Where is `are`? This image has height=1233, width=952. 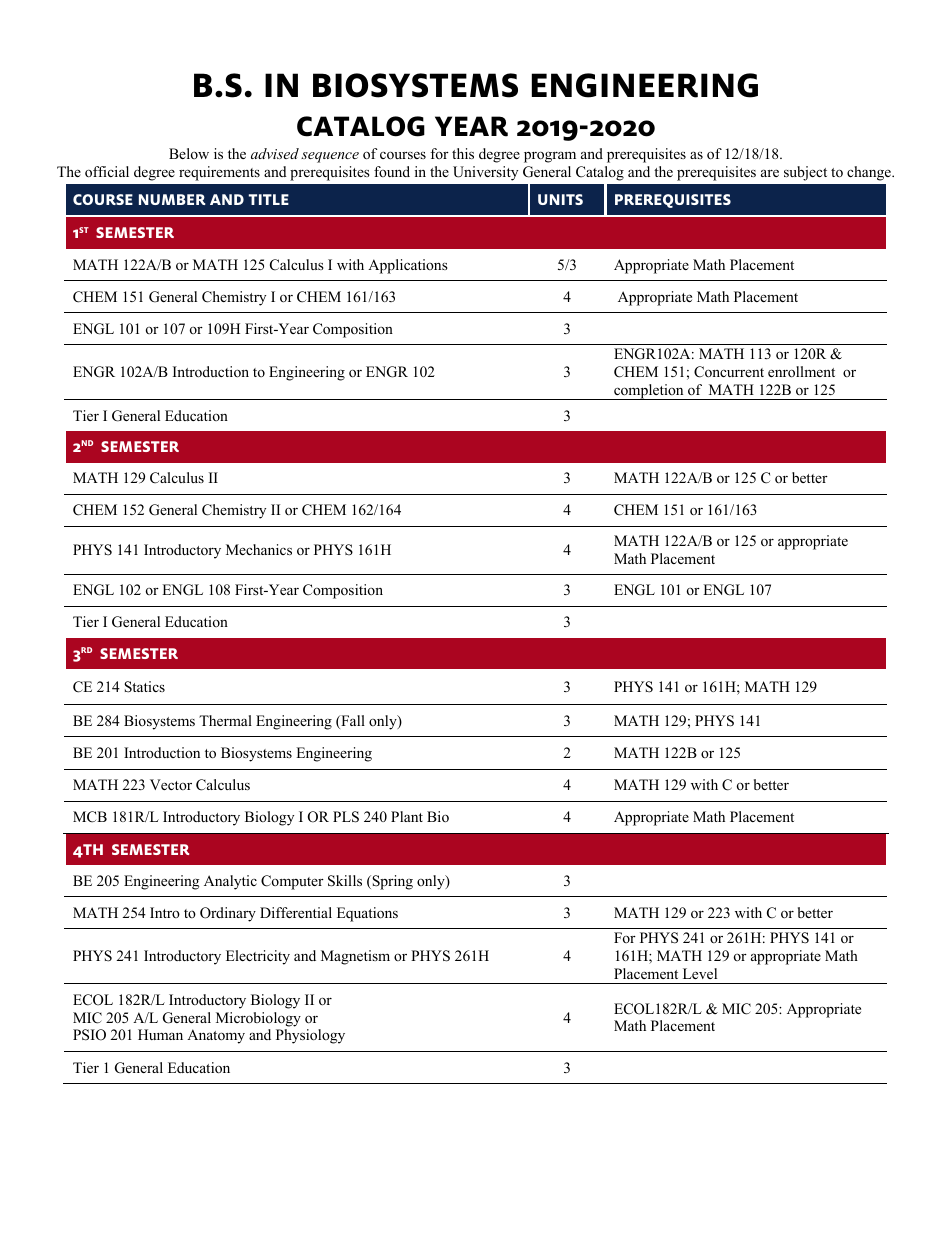 are is located at coordinates (770, 173).
